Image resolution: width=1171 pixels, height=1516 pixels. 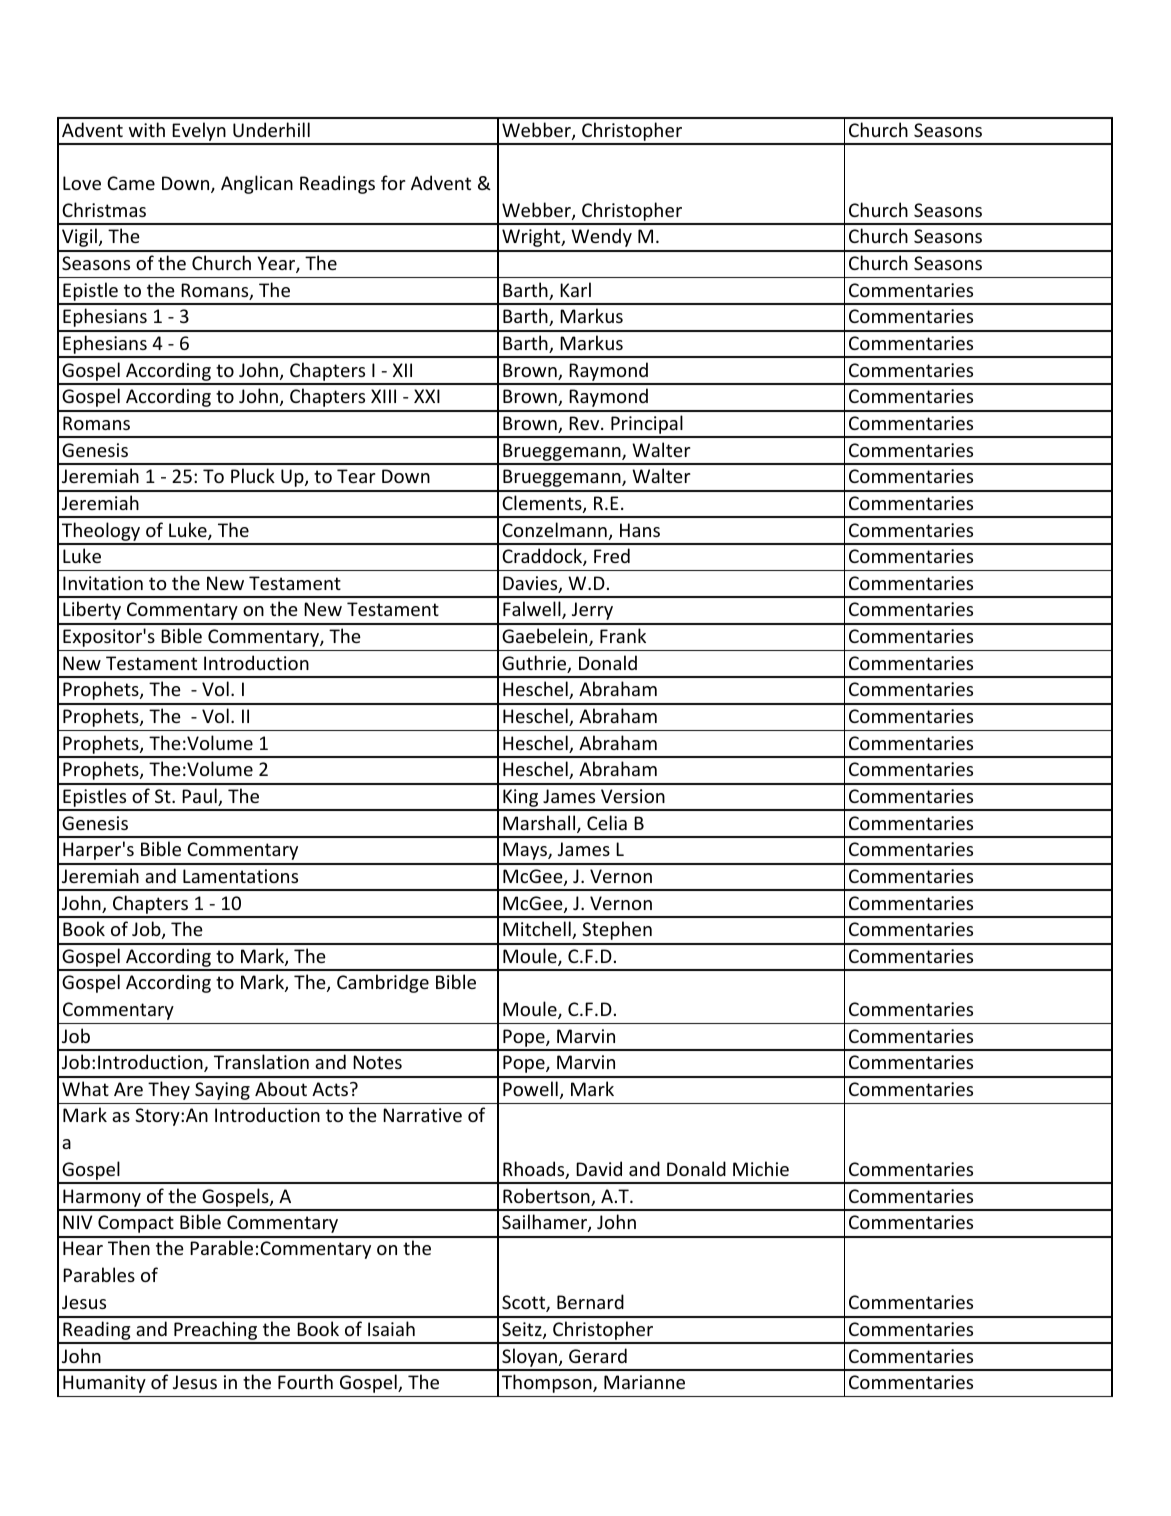 What do you see at coordinates (393, 182) in the screenshot?
I see `for` at bounding box center [393, 182].
